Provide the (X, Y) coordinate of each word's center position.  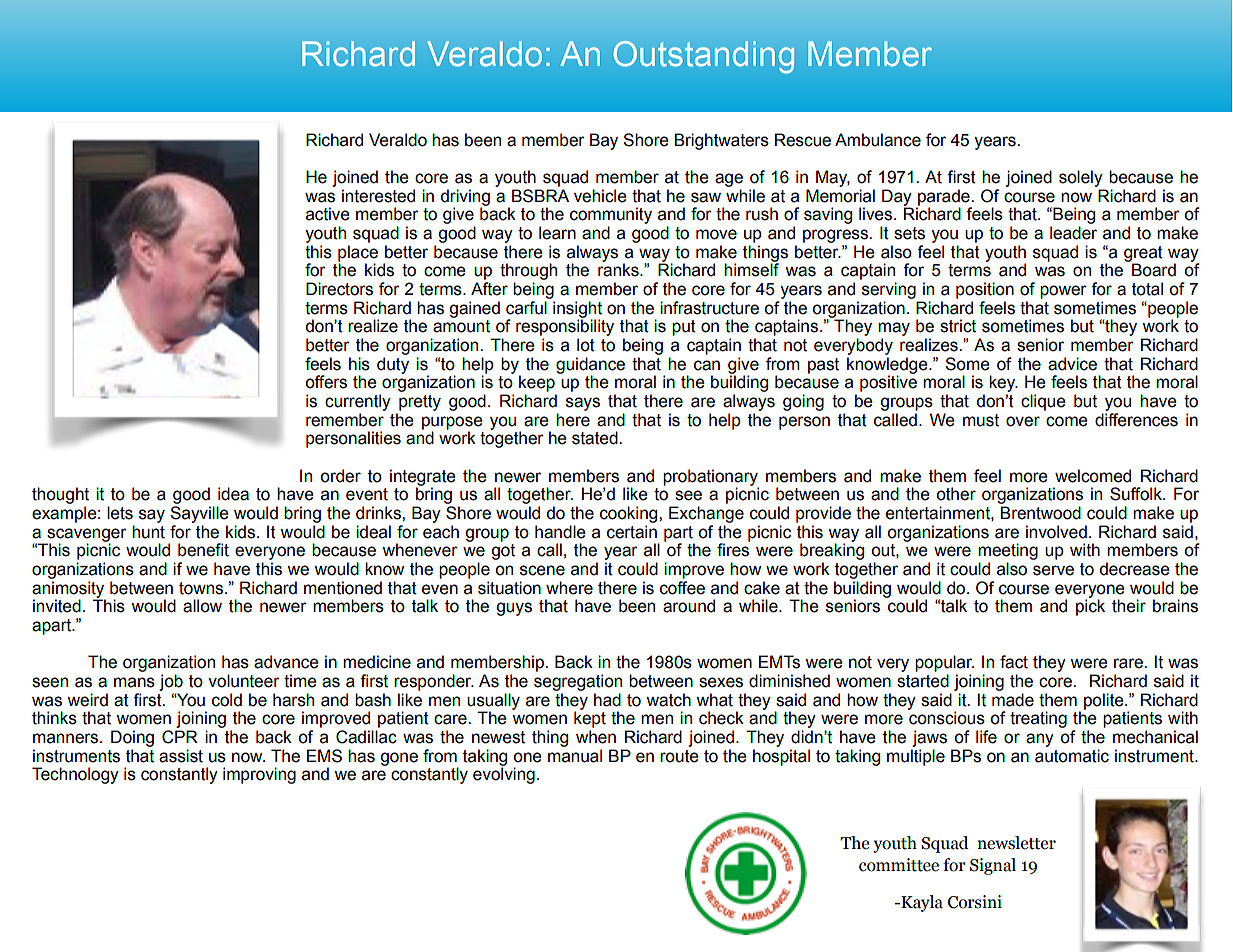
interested (378, 196)
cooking (630, 514)
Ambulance (878, 140)
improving (259, 775)
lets (120, 513)
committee (899, 865)
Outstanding (703, 57)
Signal (993, 866)
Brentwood (1040, 513)
